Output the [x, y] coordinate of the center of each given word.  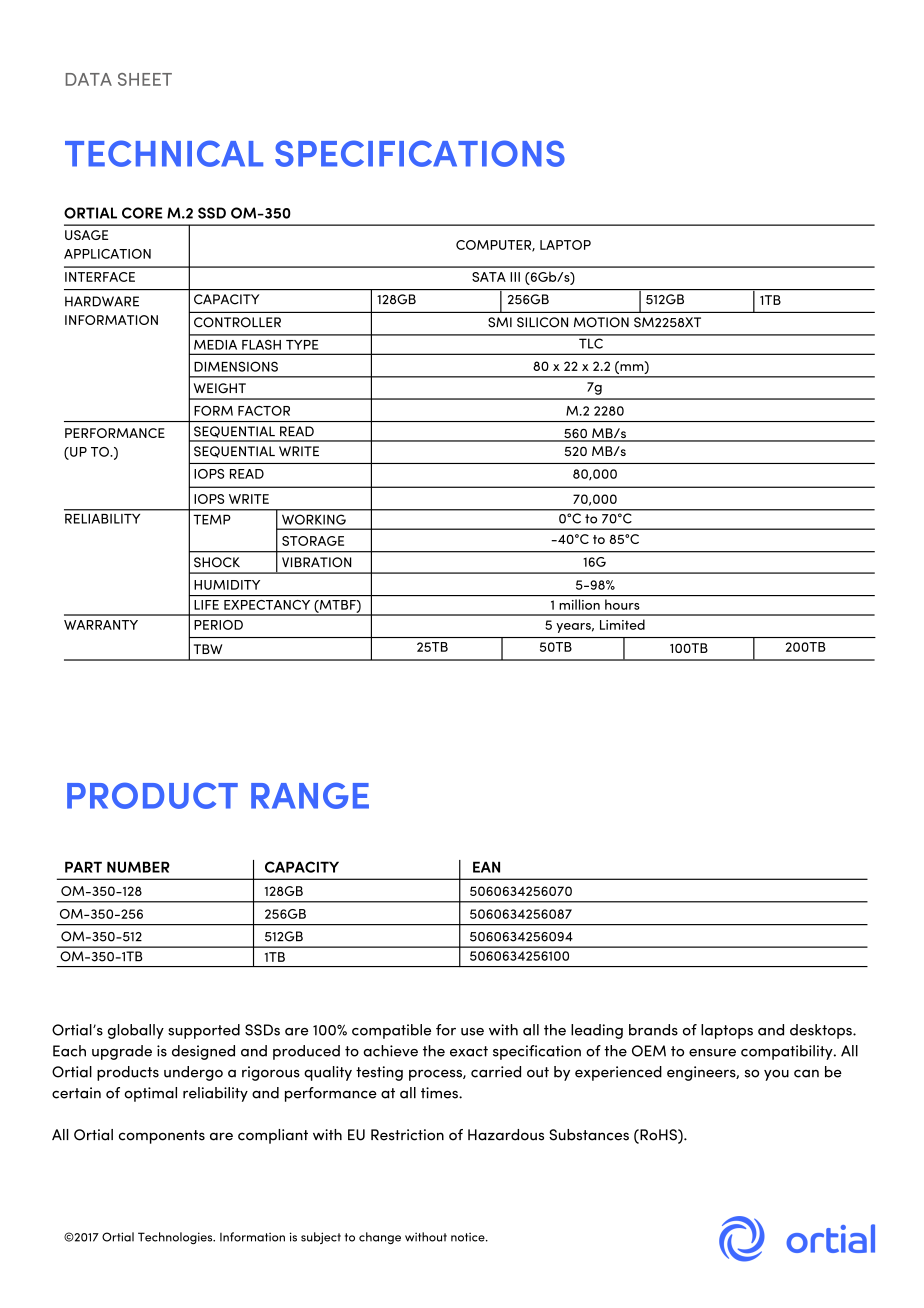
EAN [486, 867]
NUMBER [138, 867]
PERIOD [218, 625]
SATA [489, 277]
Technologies [176, 1238]
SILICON [542, 322]
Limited [622, 624]
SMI [500, 322]
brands [653, 1030]
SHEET [145, 79]
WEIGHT [220, 388]
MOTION [601, 322]
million [580, 604]
